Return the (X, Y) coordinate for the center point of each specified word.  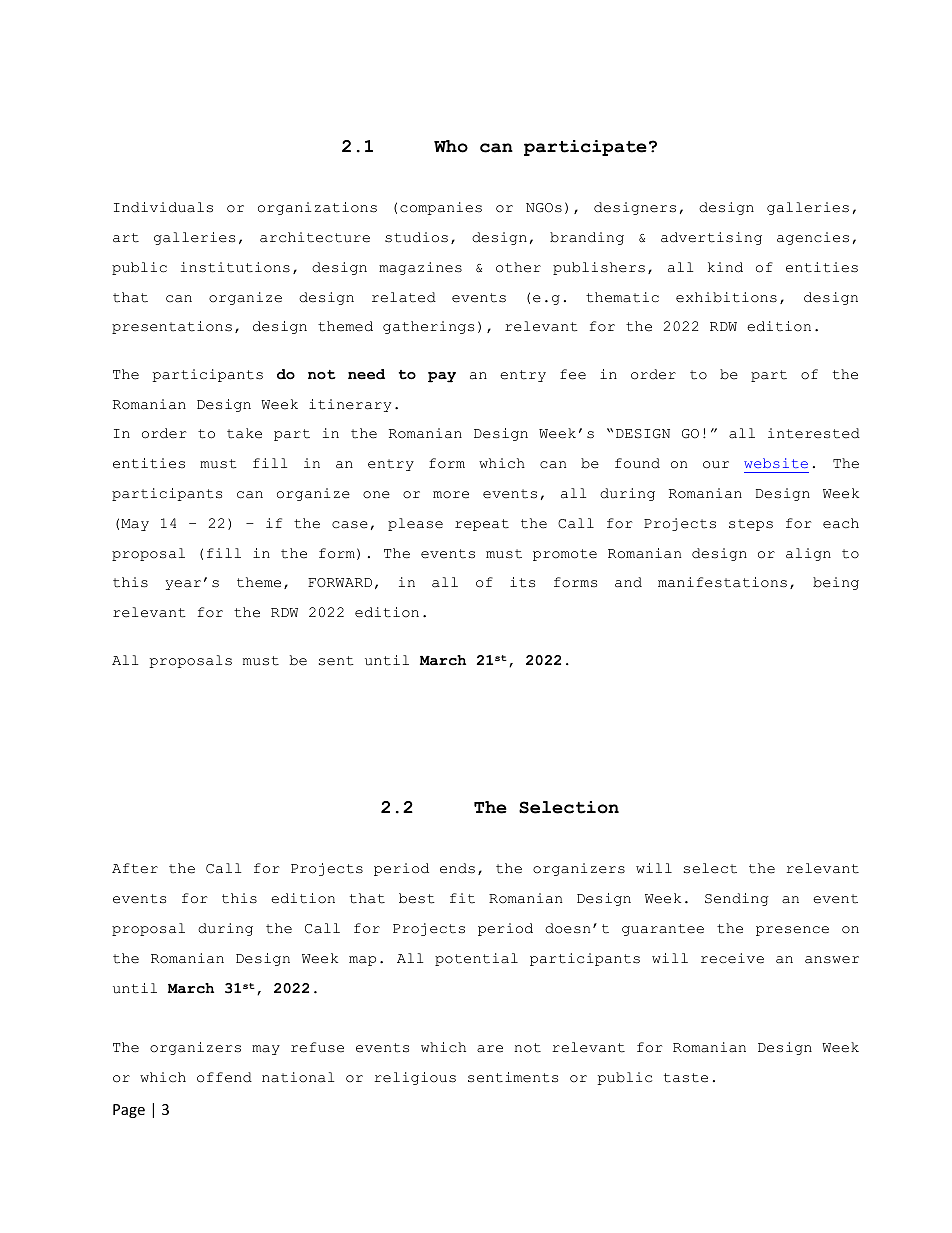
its (522, 582)
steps (751, 525)
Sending (737, 899)
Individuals (163, 207)
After (135, 868)
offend (224, 1077)
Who (451, 146)
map (362, 961)
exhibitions (726, 297)
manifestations (722, 582)
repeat (482, 525)
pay (442, 377)
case (350, 525)
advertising (711, 238)
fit (462, 898)
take (244, 433)
